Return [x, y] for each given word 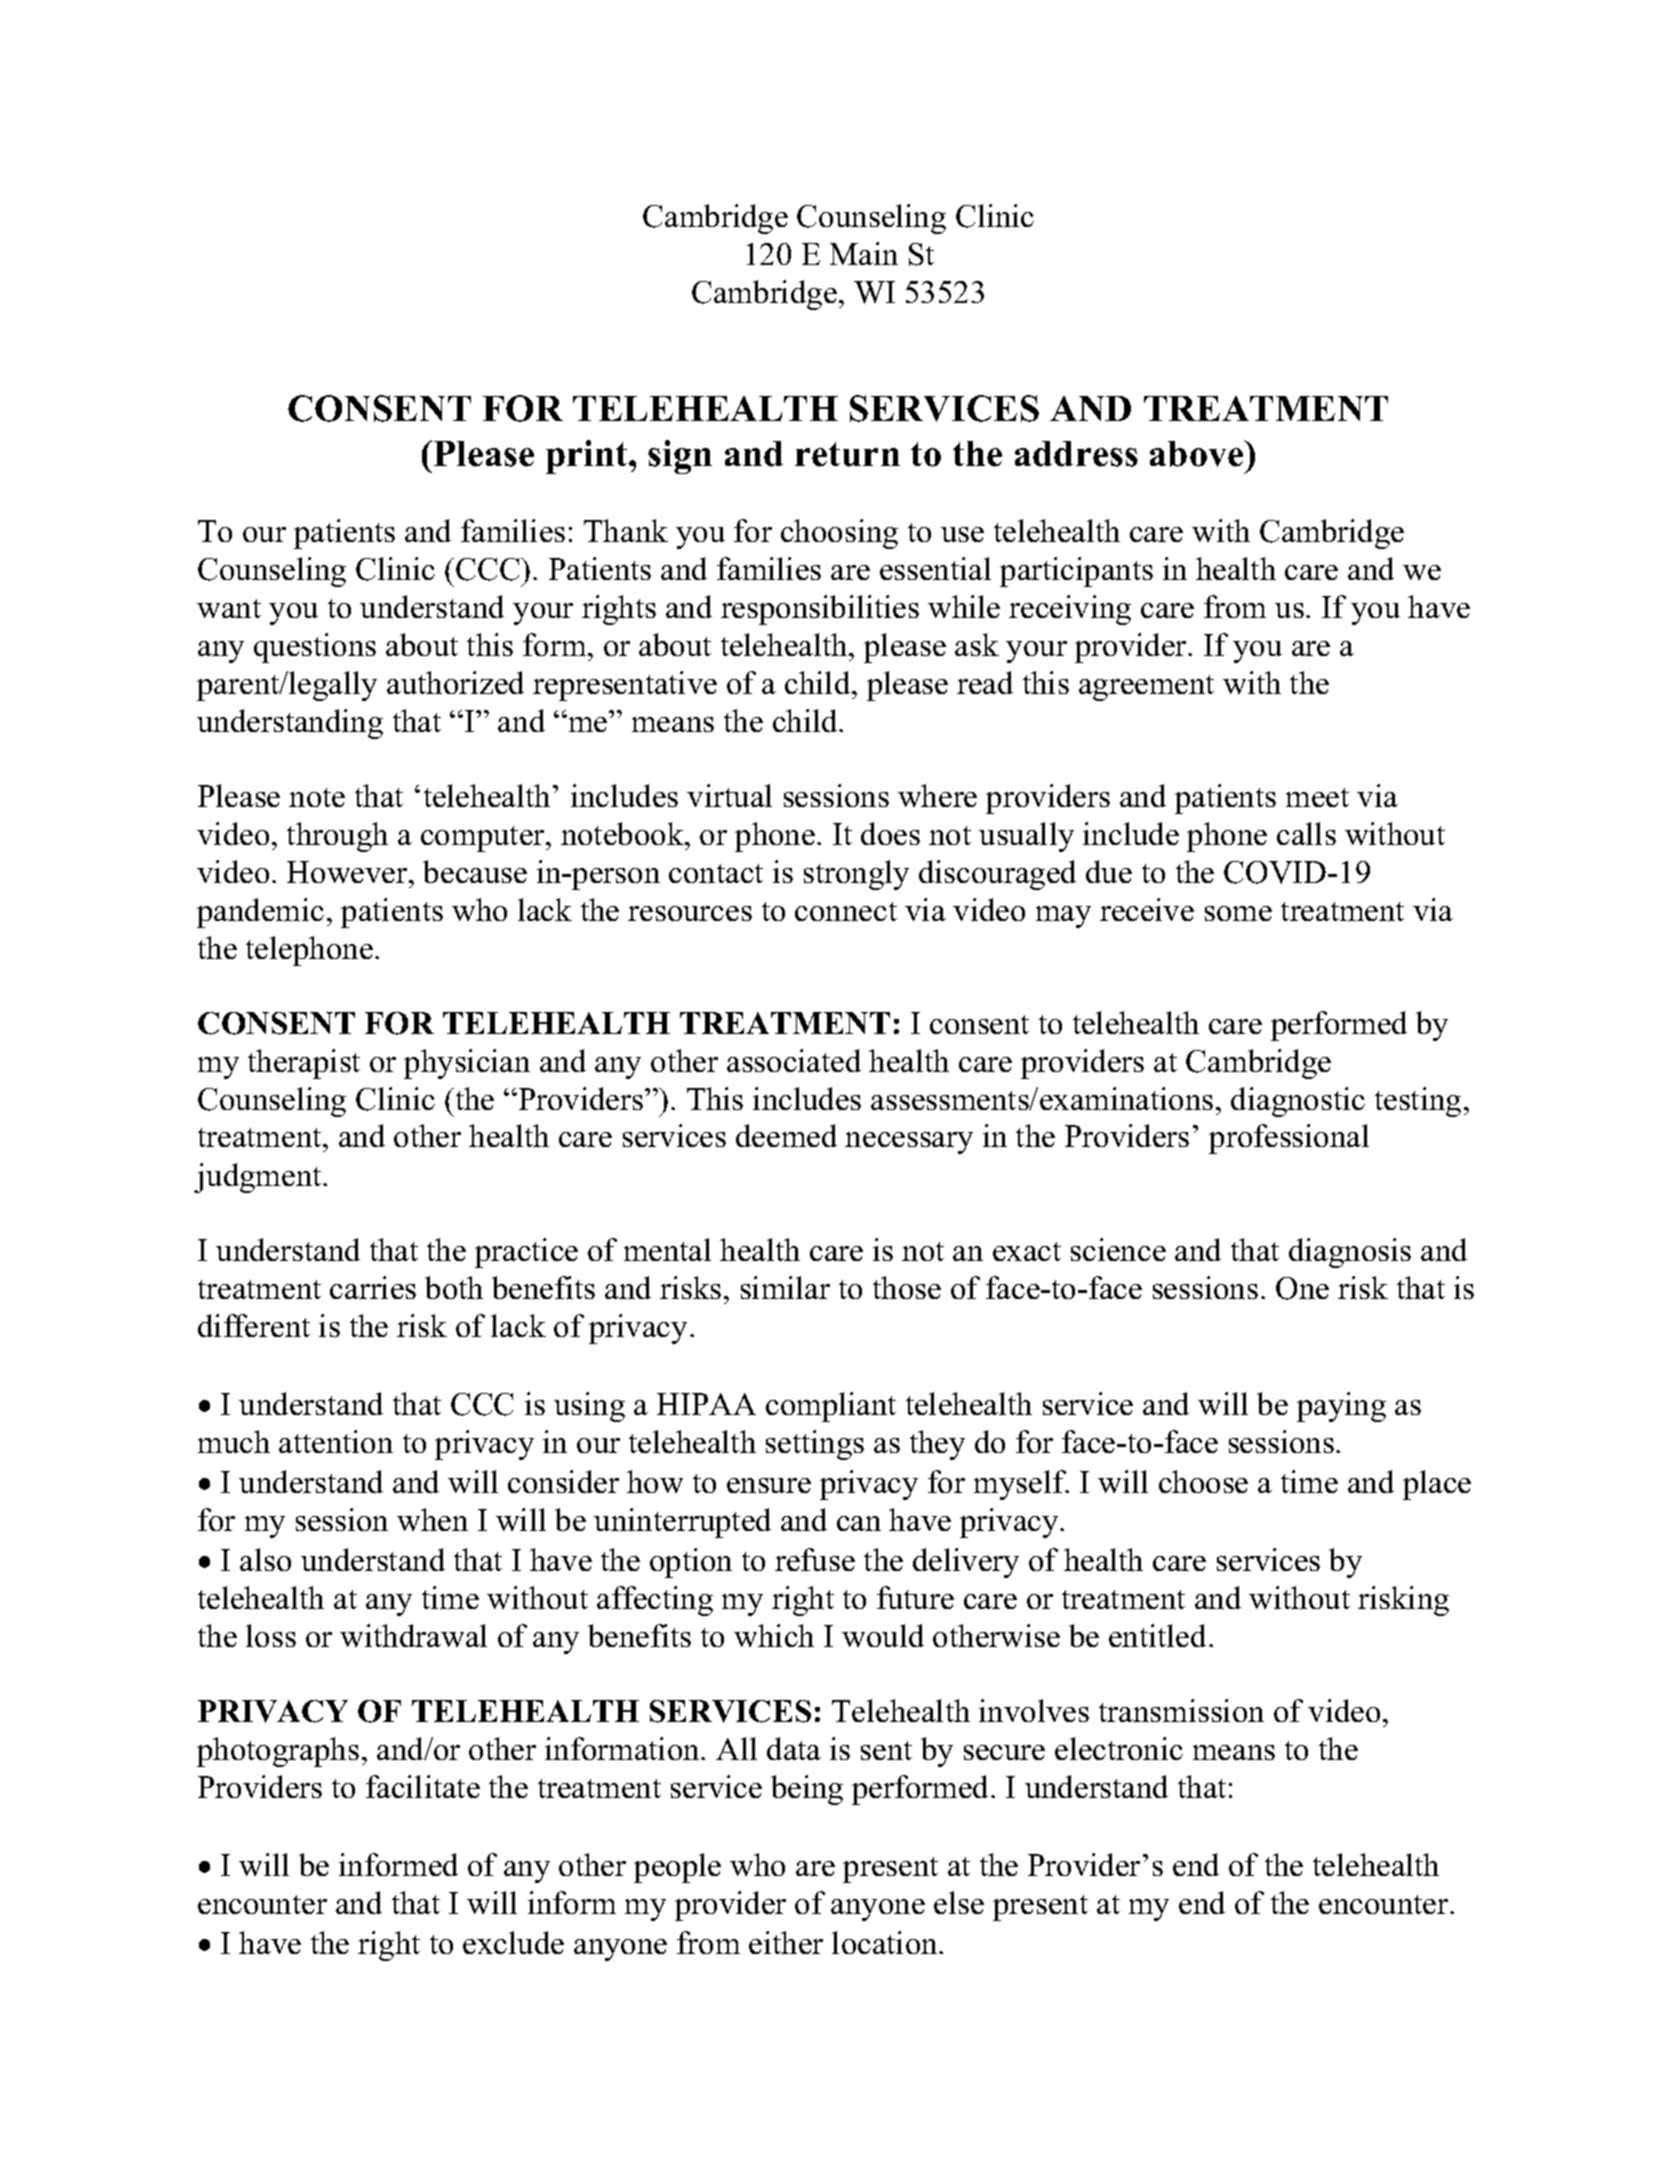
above [1198, 453]
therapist [304, 1064]
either [786, 1942]
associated [794, 1060]
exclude [513, 1942]
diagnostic [1298, 1102]
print [588, 457]
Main [864, 253]
